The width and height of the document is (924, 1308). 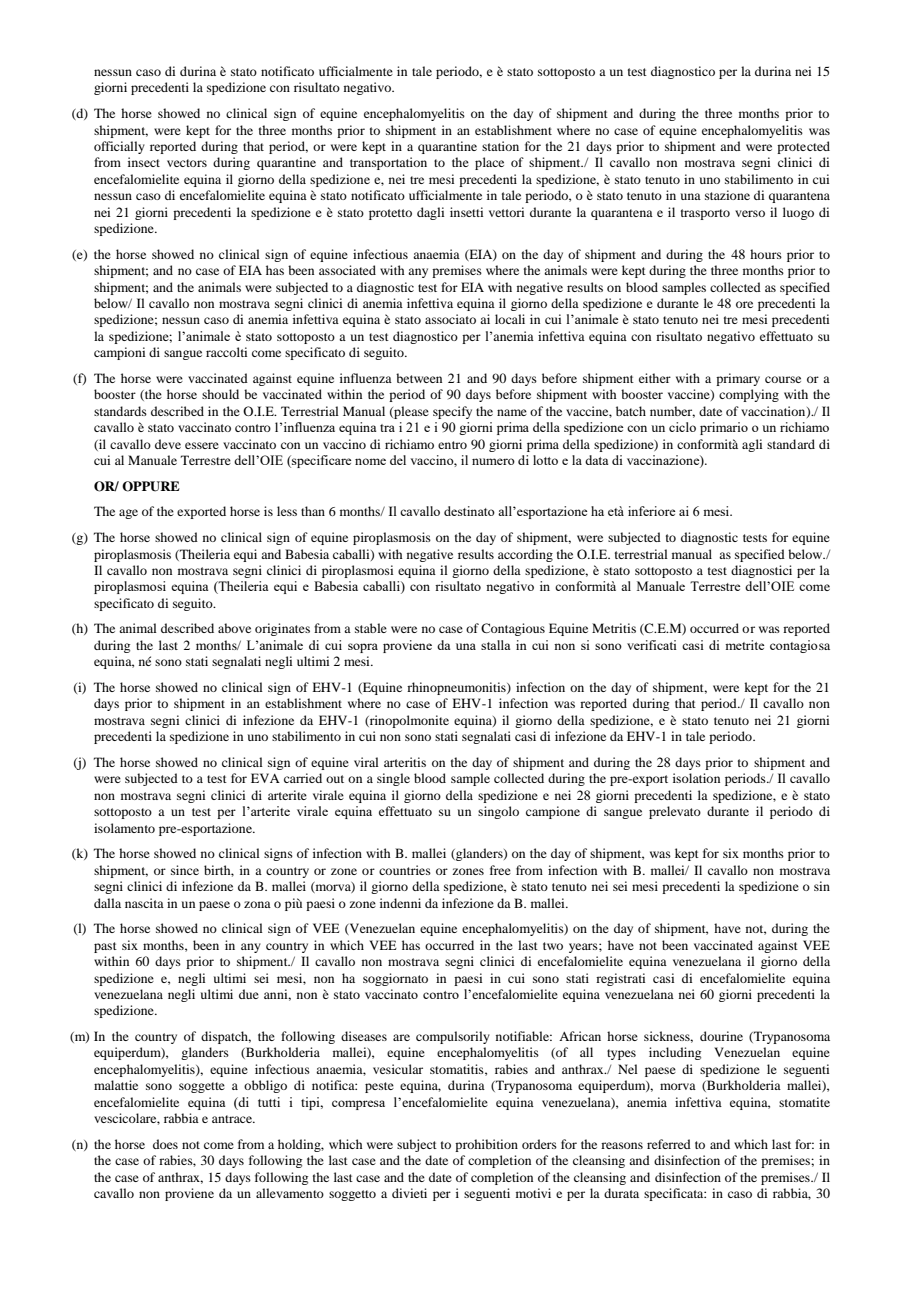 I want to click on since, so click(x=185, y=870).
